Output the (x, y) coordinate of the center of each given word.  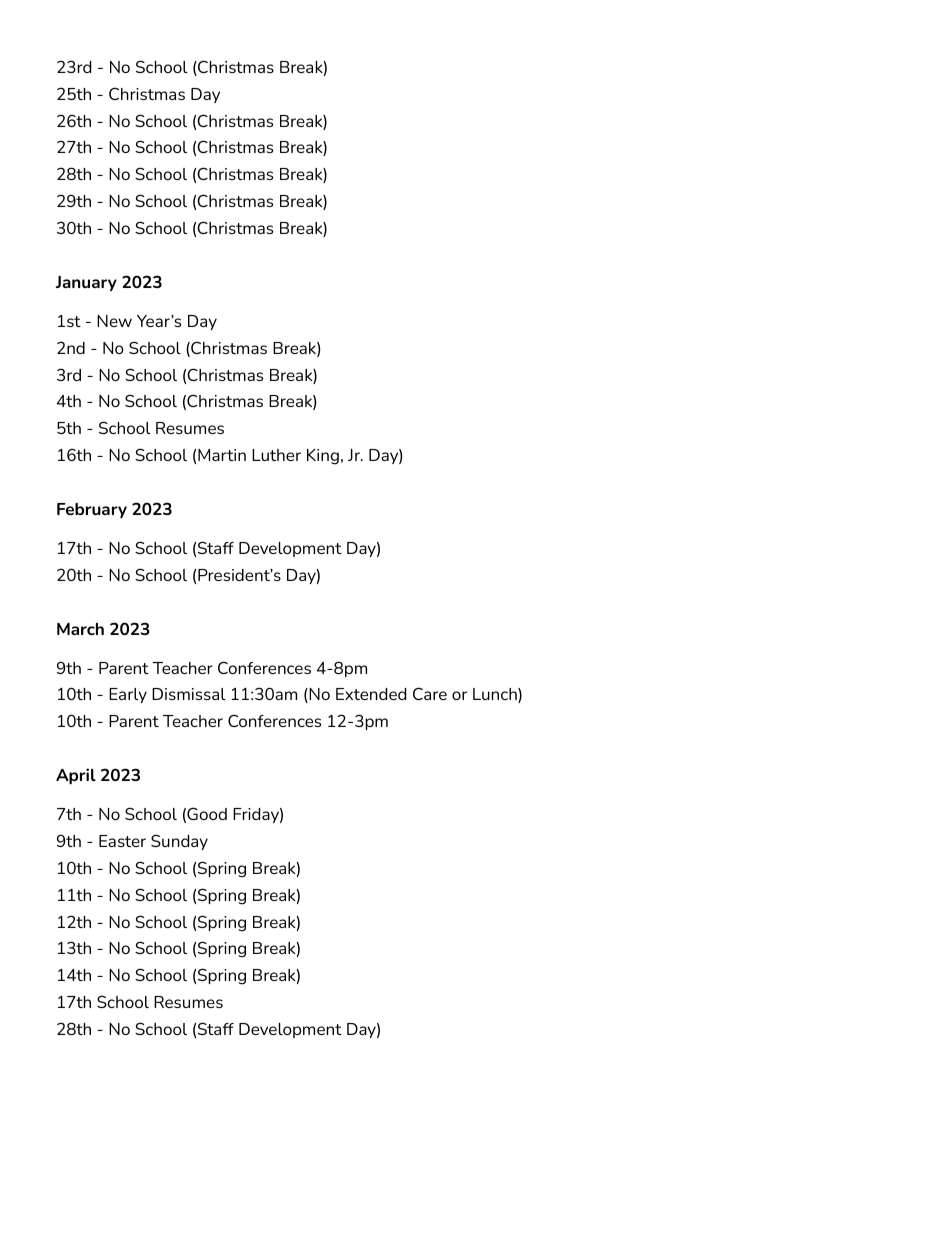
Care (430, 693)
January (86, 283)
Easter (122, 841)
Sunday (179, 842)
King (323, 457)
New (114, 321)
